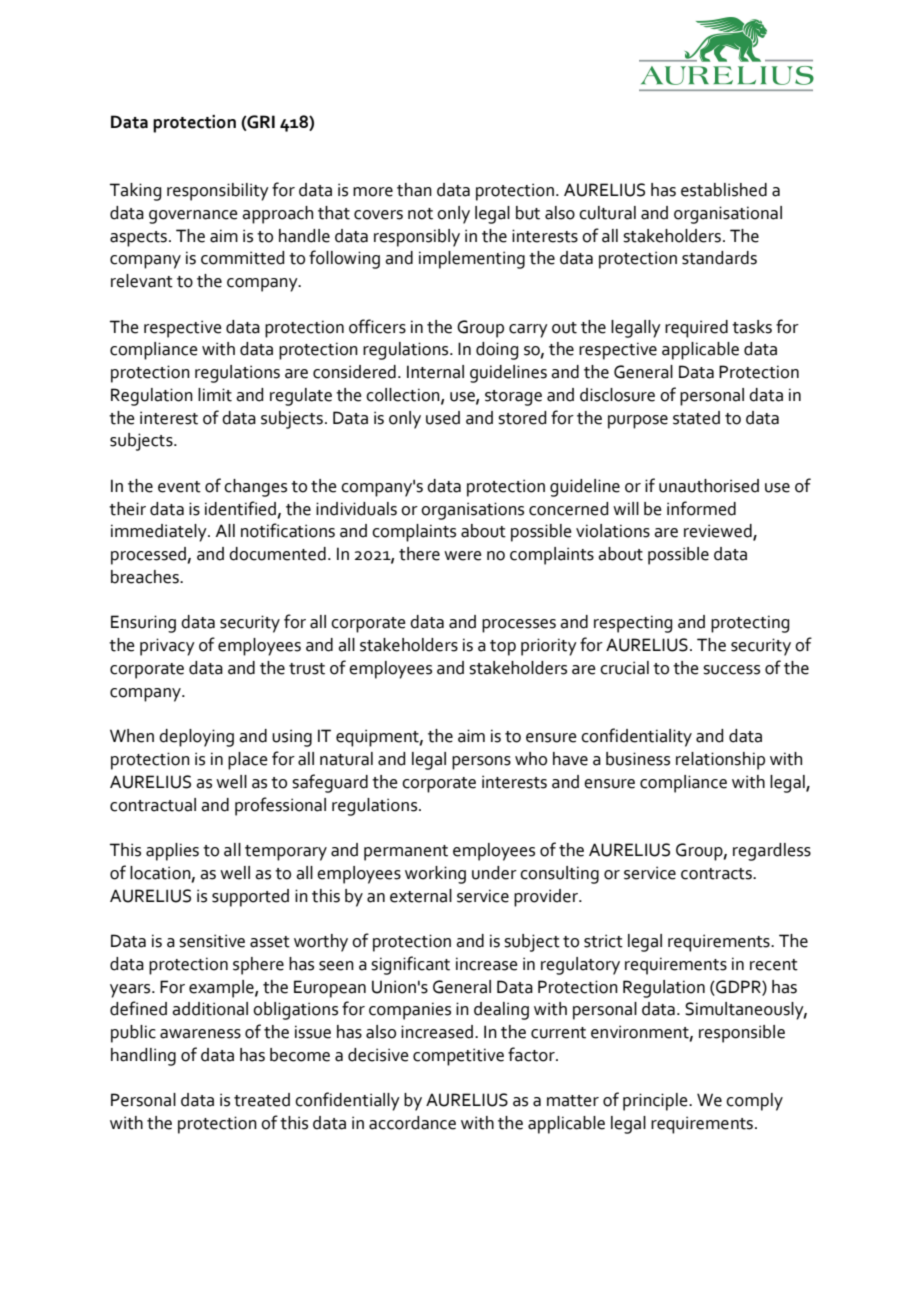 Image resolution: width=924 pixels, height=1308 pixels. Describe the element at coordinates (417, 238) in the screenshot. I see `responsibly` at that location.
